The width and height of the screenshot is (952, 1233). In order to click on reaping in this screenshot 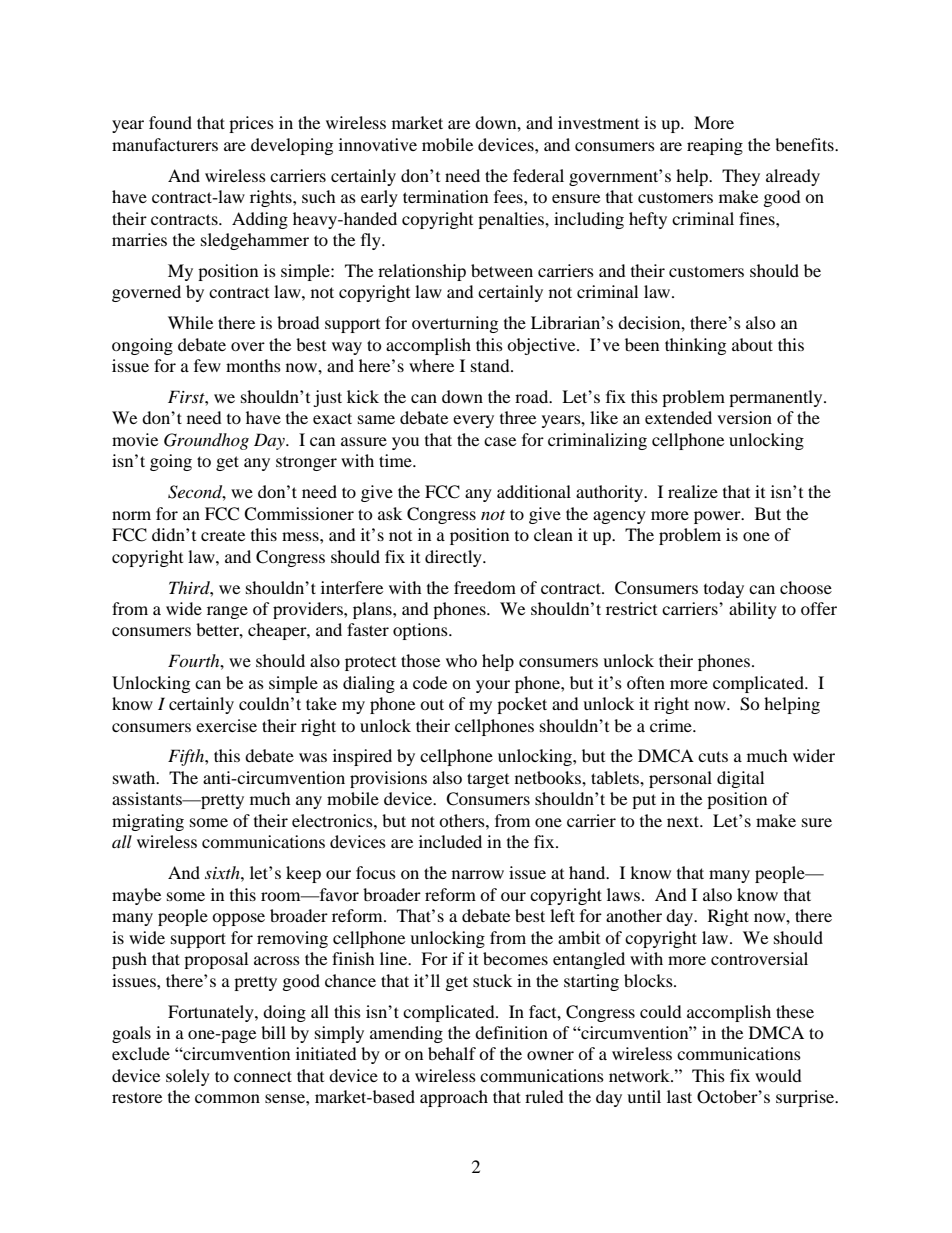, I will do `click(715, 146)`.
